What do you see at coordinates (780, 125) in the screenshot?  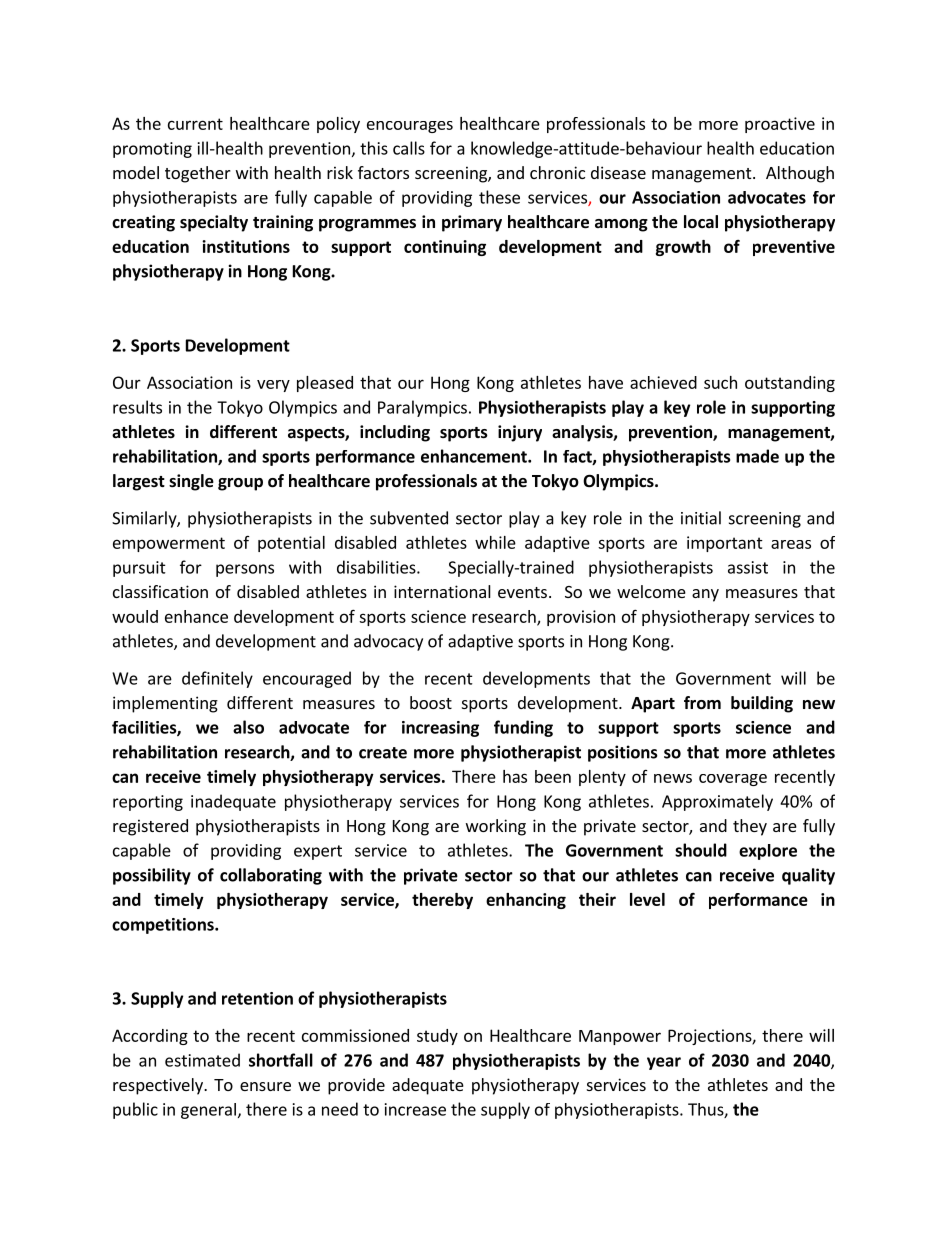 I see `proactive` at bounding box center [780, 125].
